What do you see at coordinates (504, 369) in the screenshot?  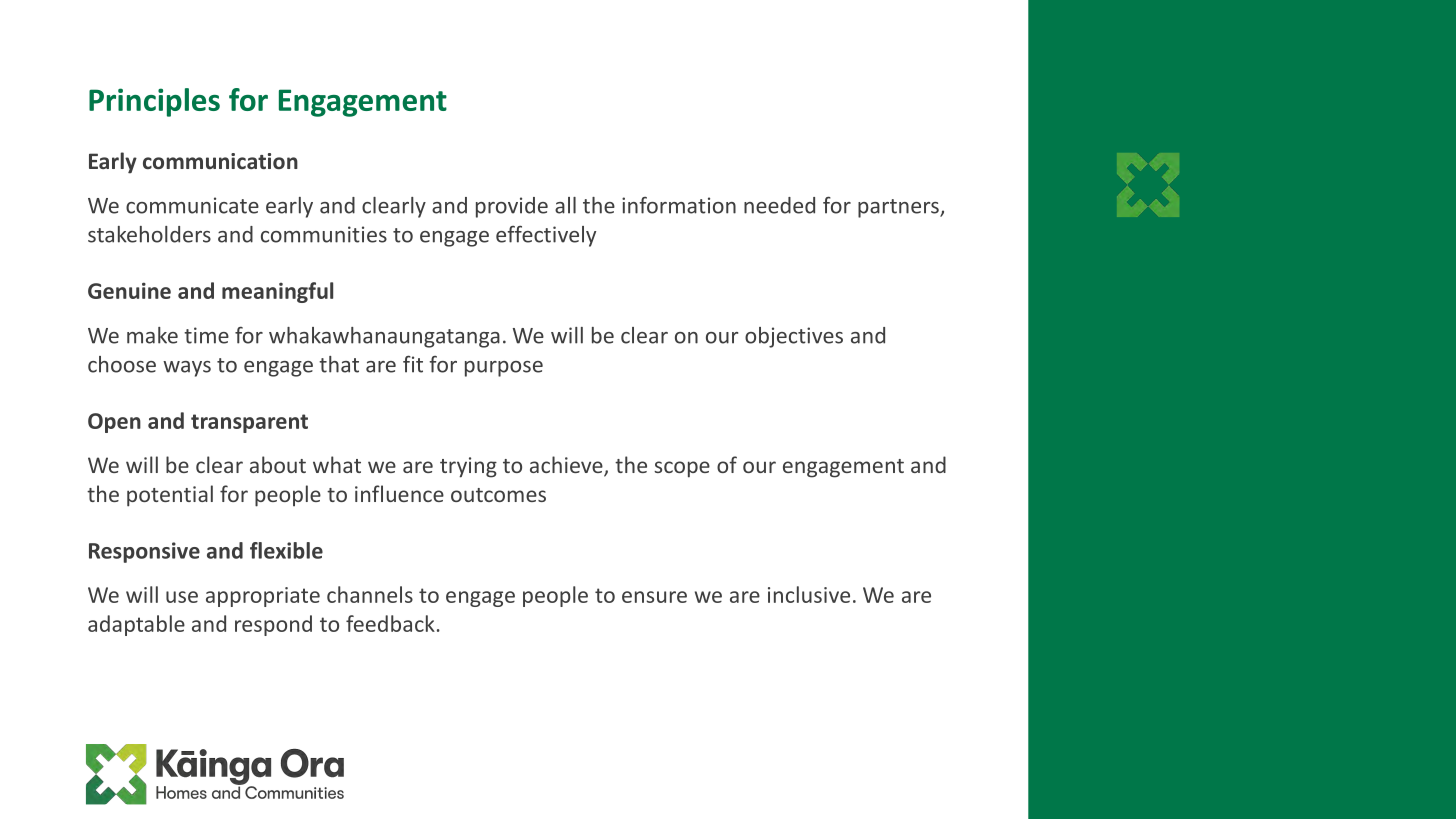 I see `purpose` at bounding box center [504, 369].
